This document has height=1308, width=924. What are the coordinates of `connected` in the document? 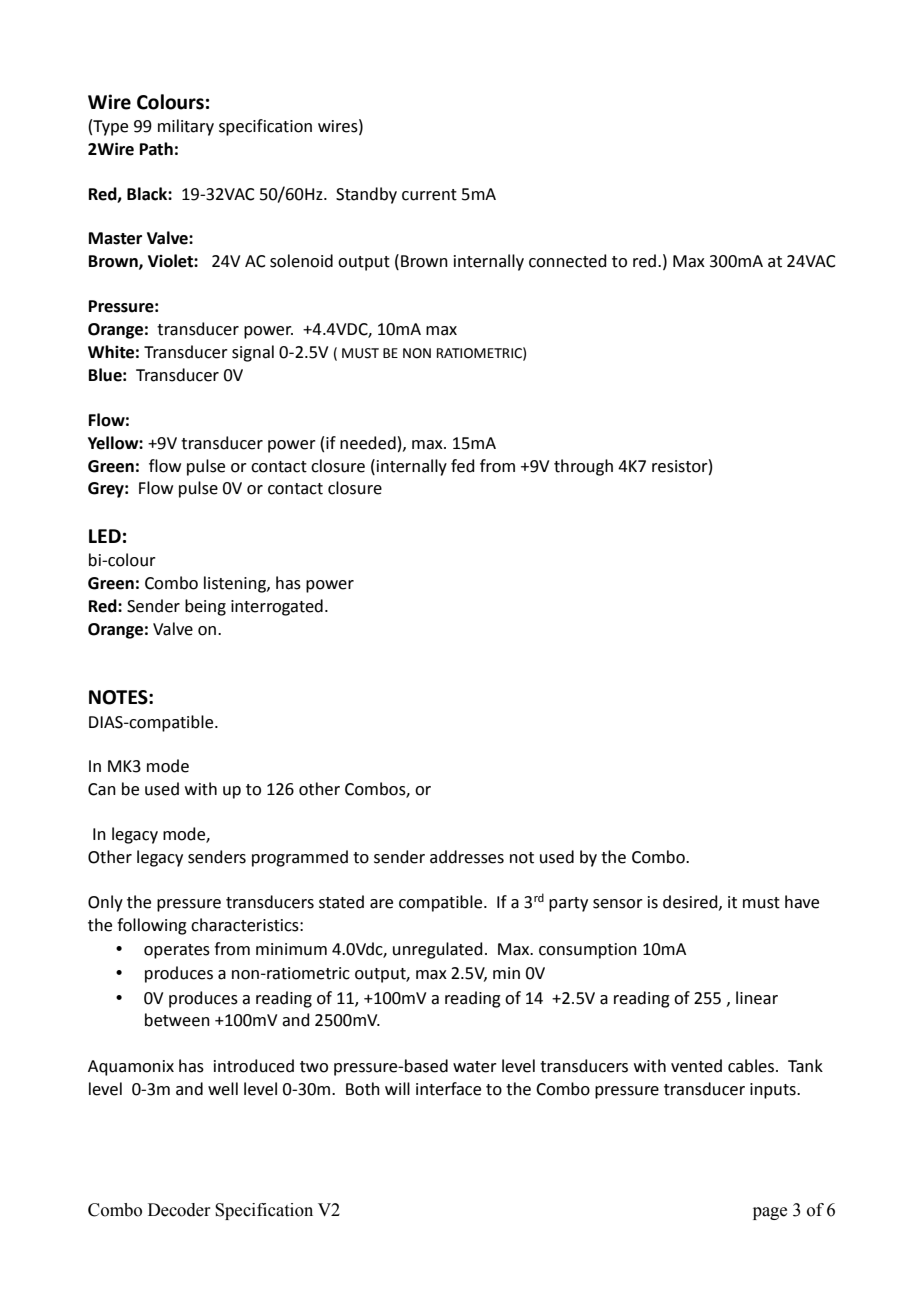 It's located at (568, 261).
